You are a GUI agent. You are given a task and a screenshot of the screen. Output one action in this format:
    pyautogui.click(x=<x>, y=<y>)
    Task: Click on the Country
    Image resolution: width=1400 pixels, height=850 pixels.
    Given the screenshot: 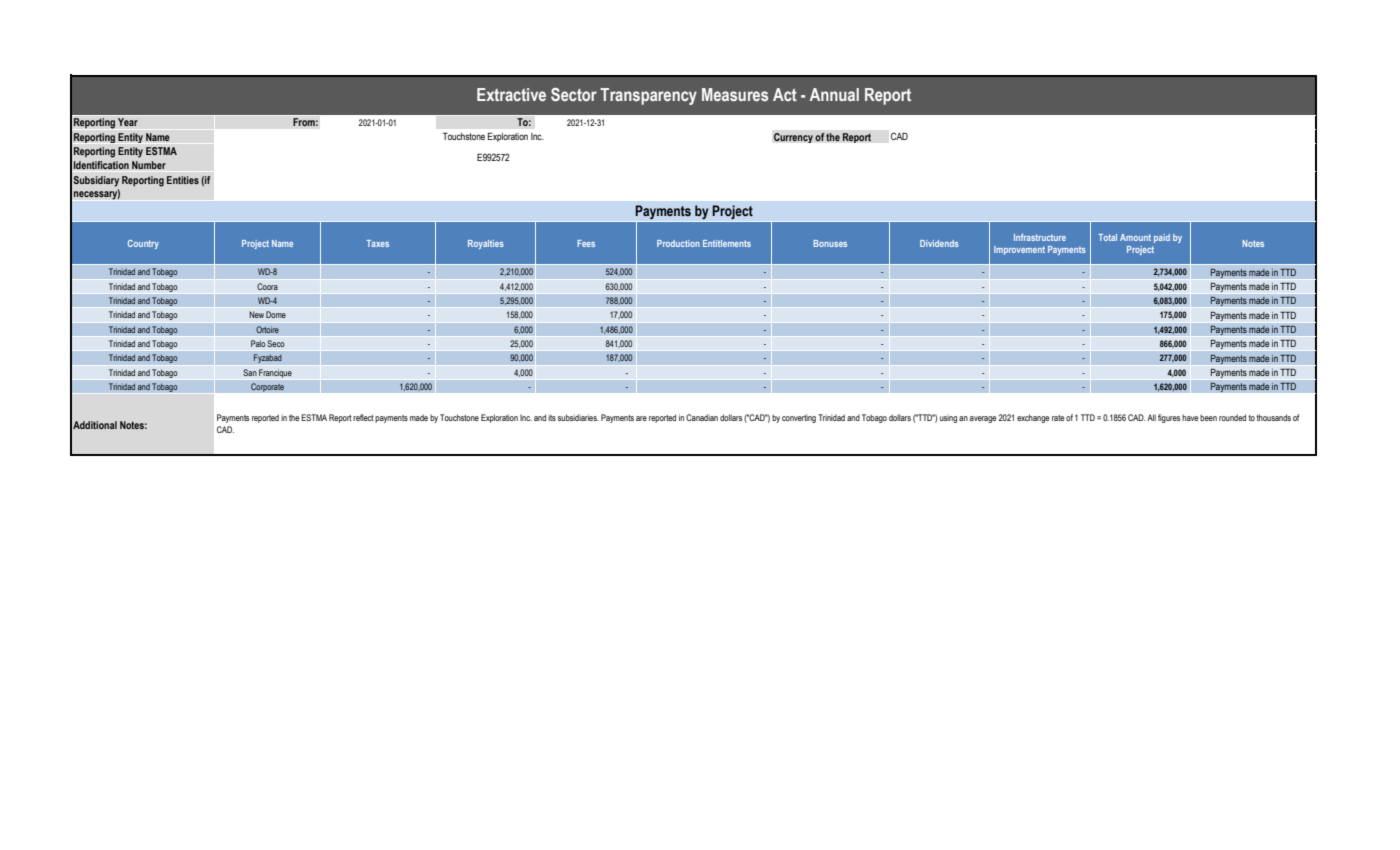 What is the action you would take?
    pyautogui.click(x=143, y=244)
